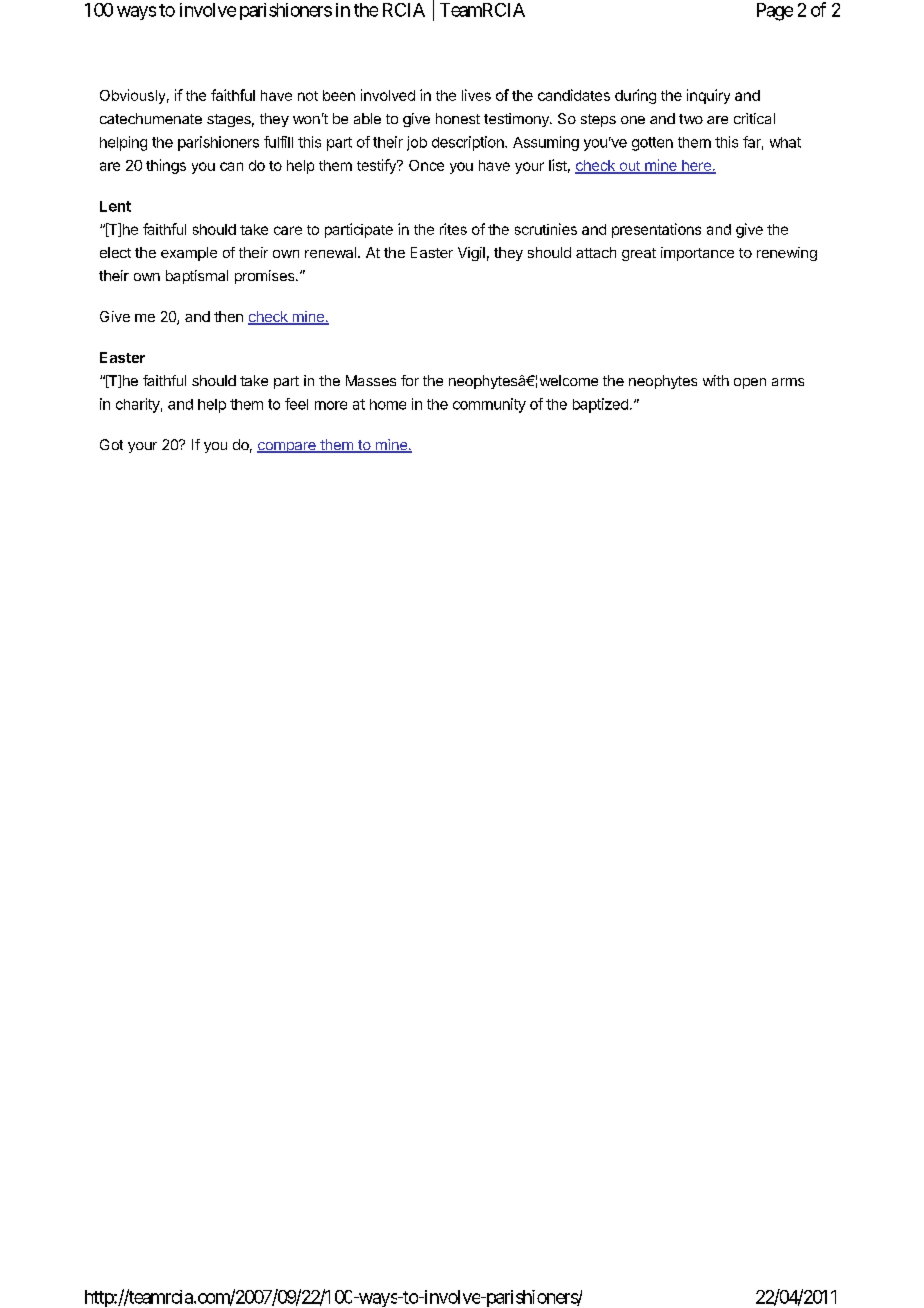 This image has width=924, height=1308. Describe the element at coordinates (189, 254) in the image. I see `example` at that location.
